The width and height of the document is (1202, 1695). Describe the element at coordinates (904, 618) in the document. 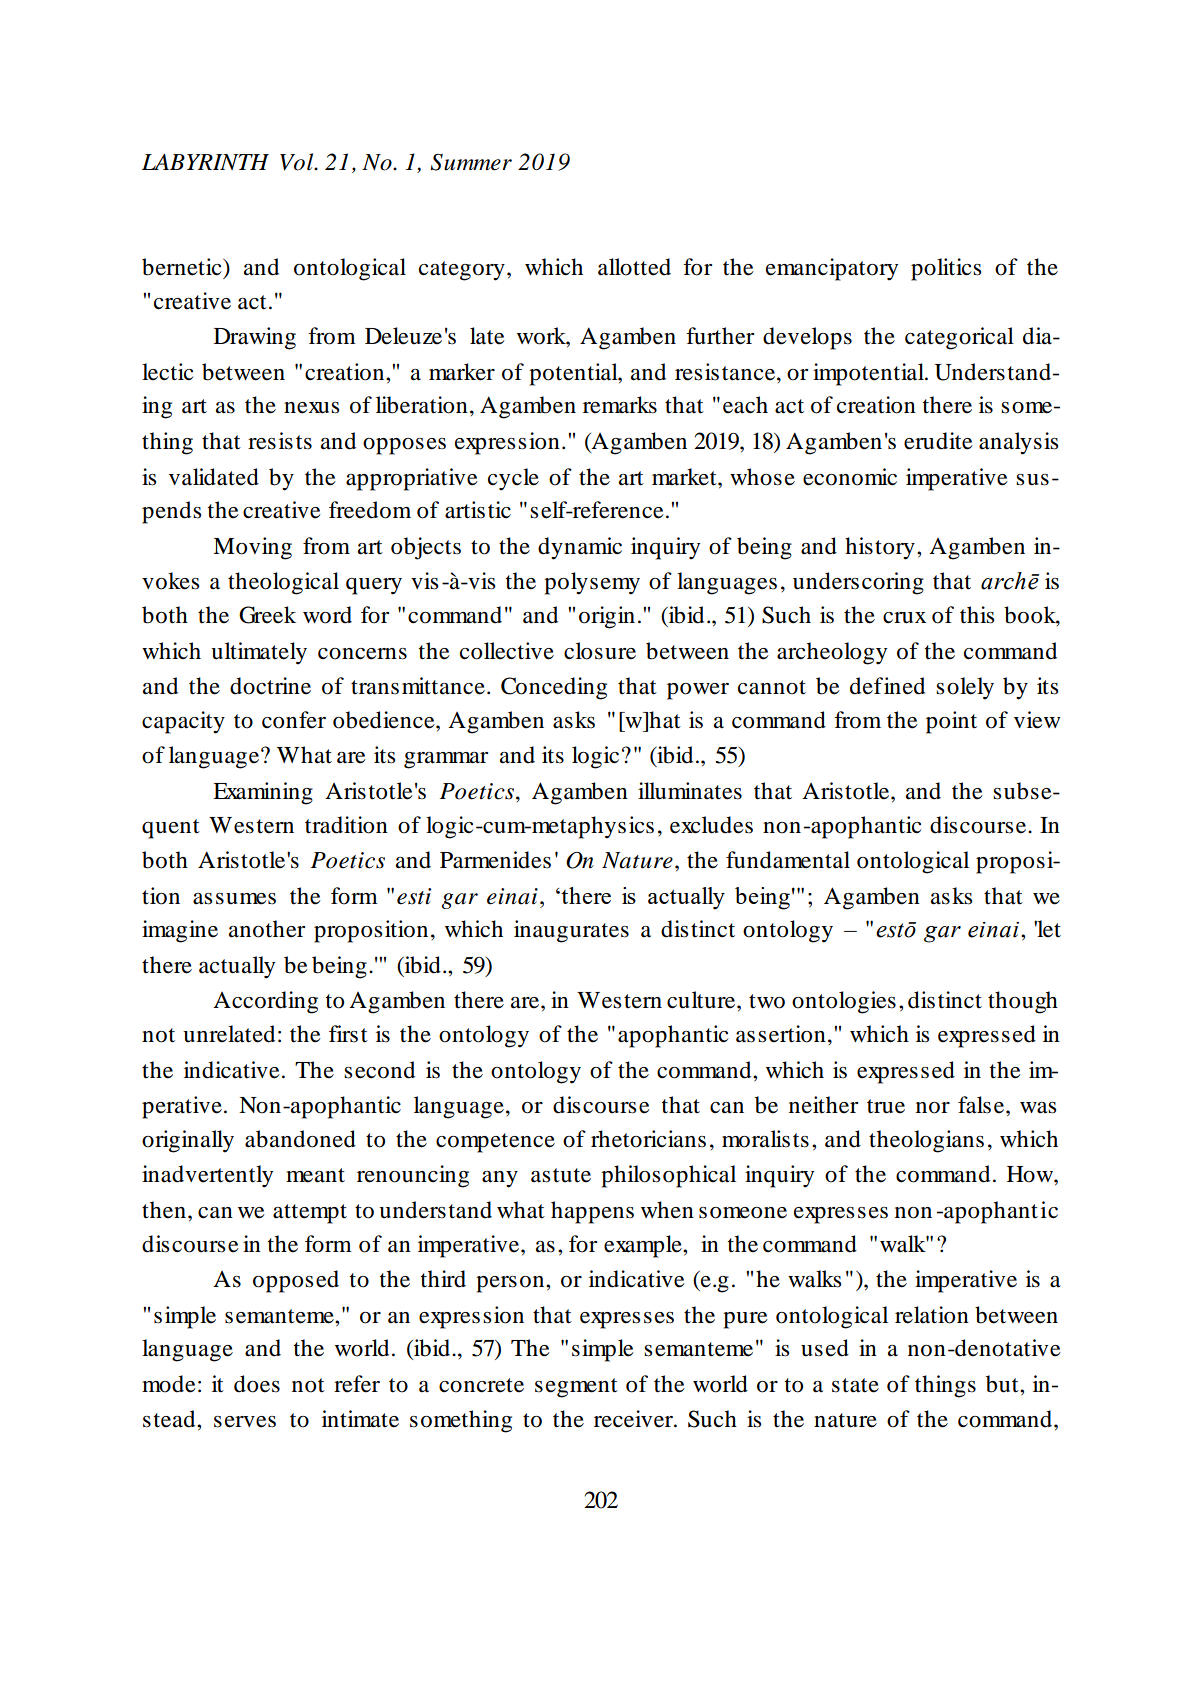

I see `crux` at that location.
